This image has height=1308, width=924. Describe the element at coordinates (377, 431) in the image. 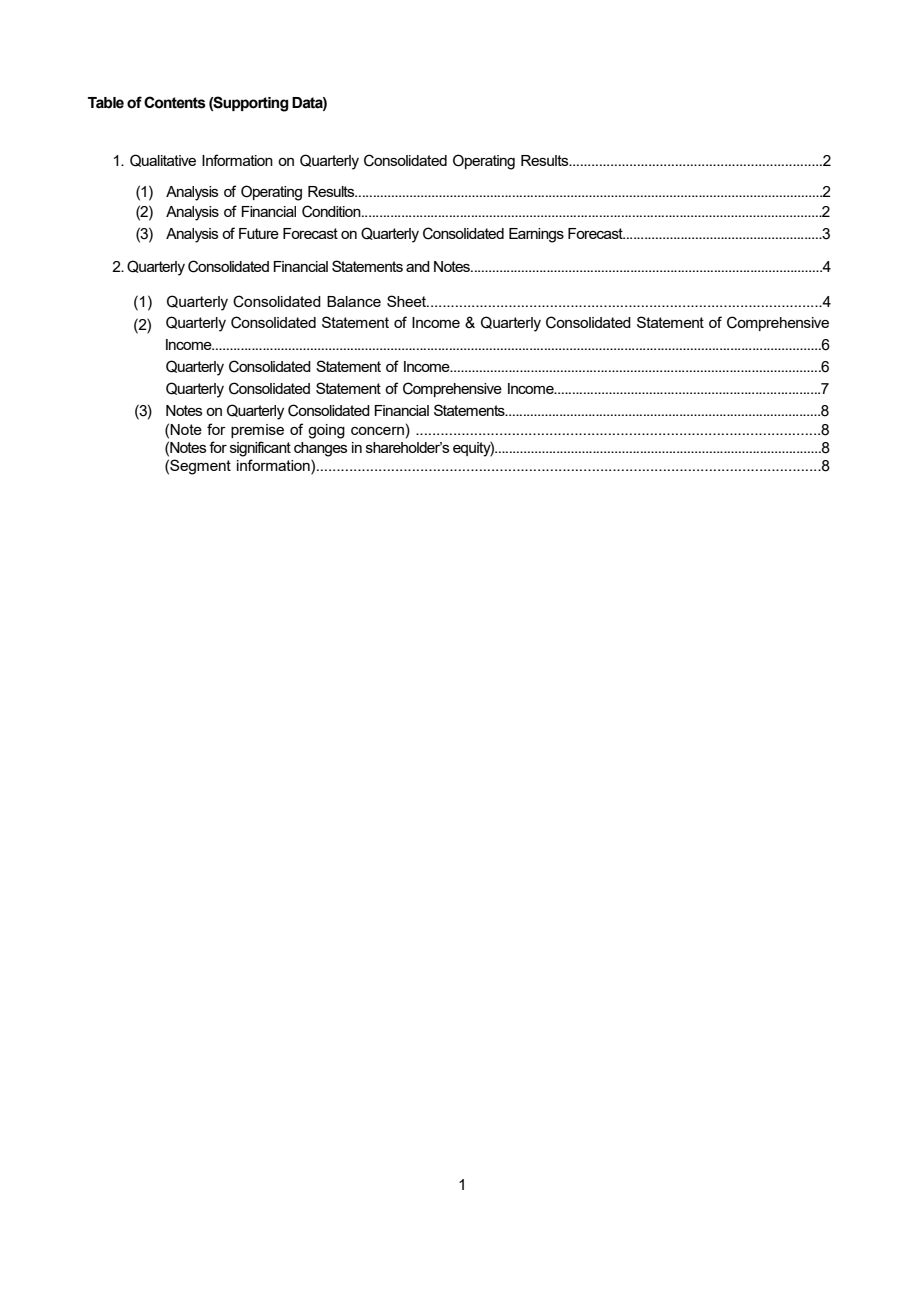

I see `concern` at that location.
